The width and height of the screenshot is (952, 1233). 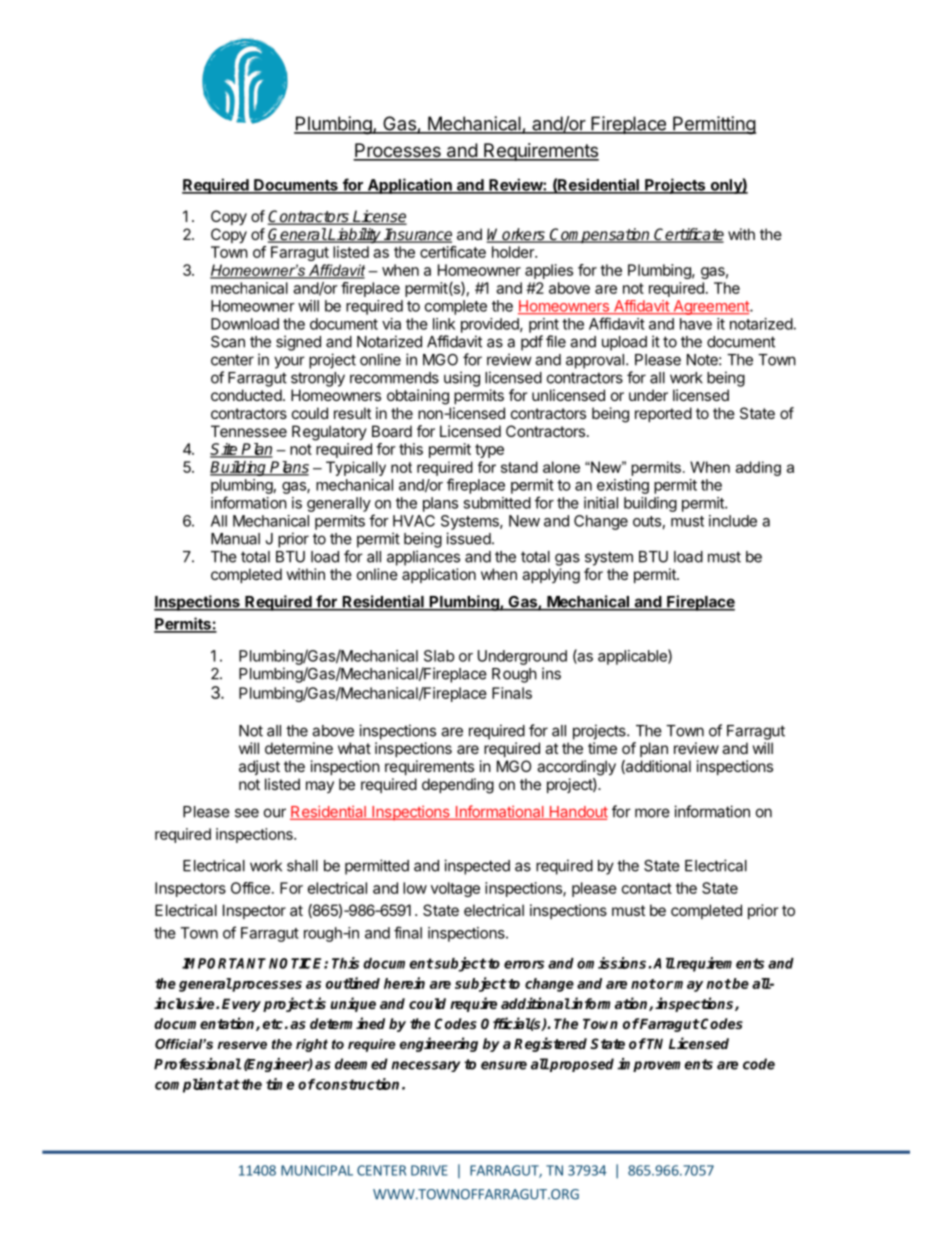 I want to click on Agreement, so click(x=711, y=307).
